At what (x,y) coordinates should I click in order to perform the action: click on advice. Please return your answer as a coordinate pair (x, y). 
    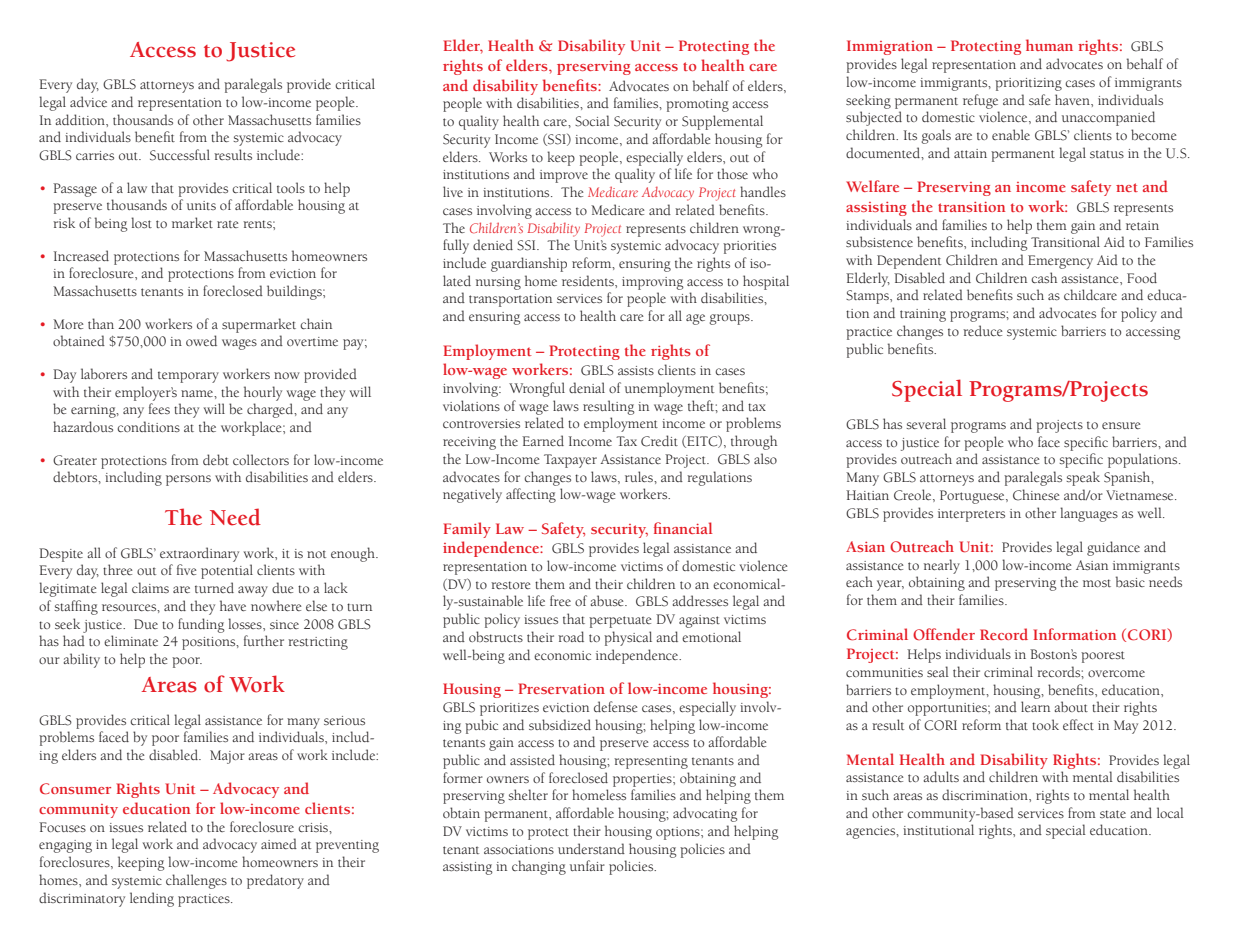
    Looking at the image, I should click on (88, 101).
